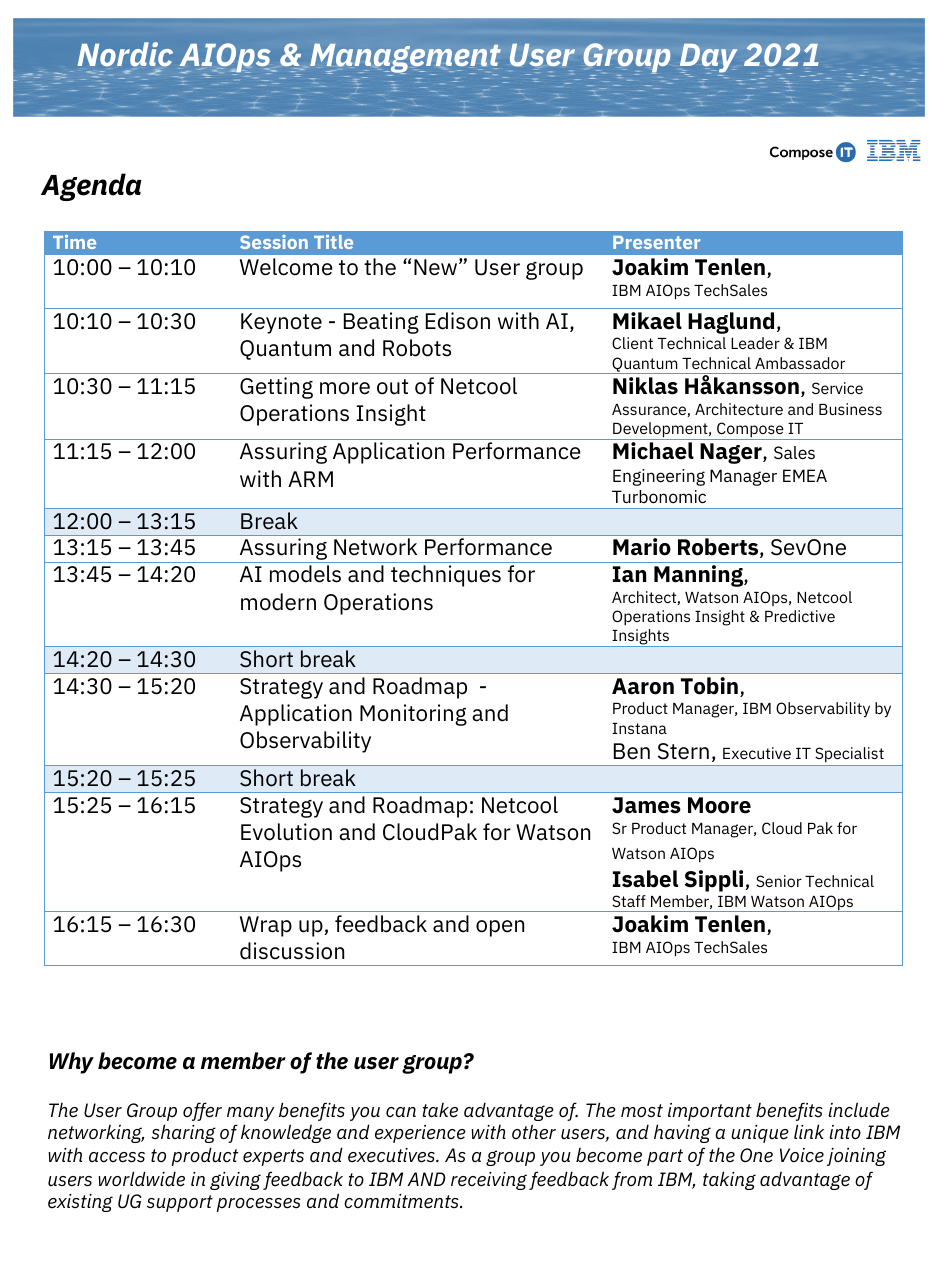  Describe the element at coordinates (708, 60) in the screenshot. I see `Day` at that location.
